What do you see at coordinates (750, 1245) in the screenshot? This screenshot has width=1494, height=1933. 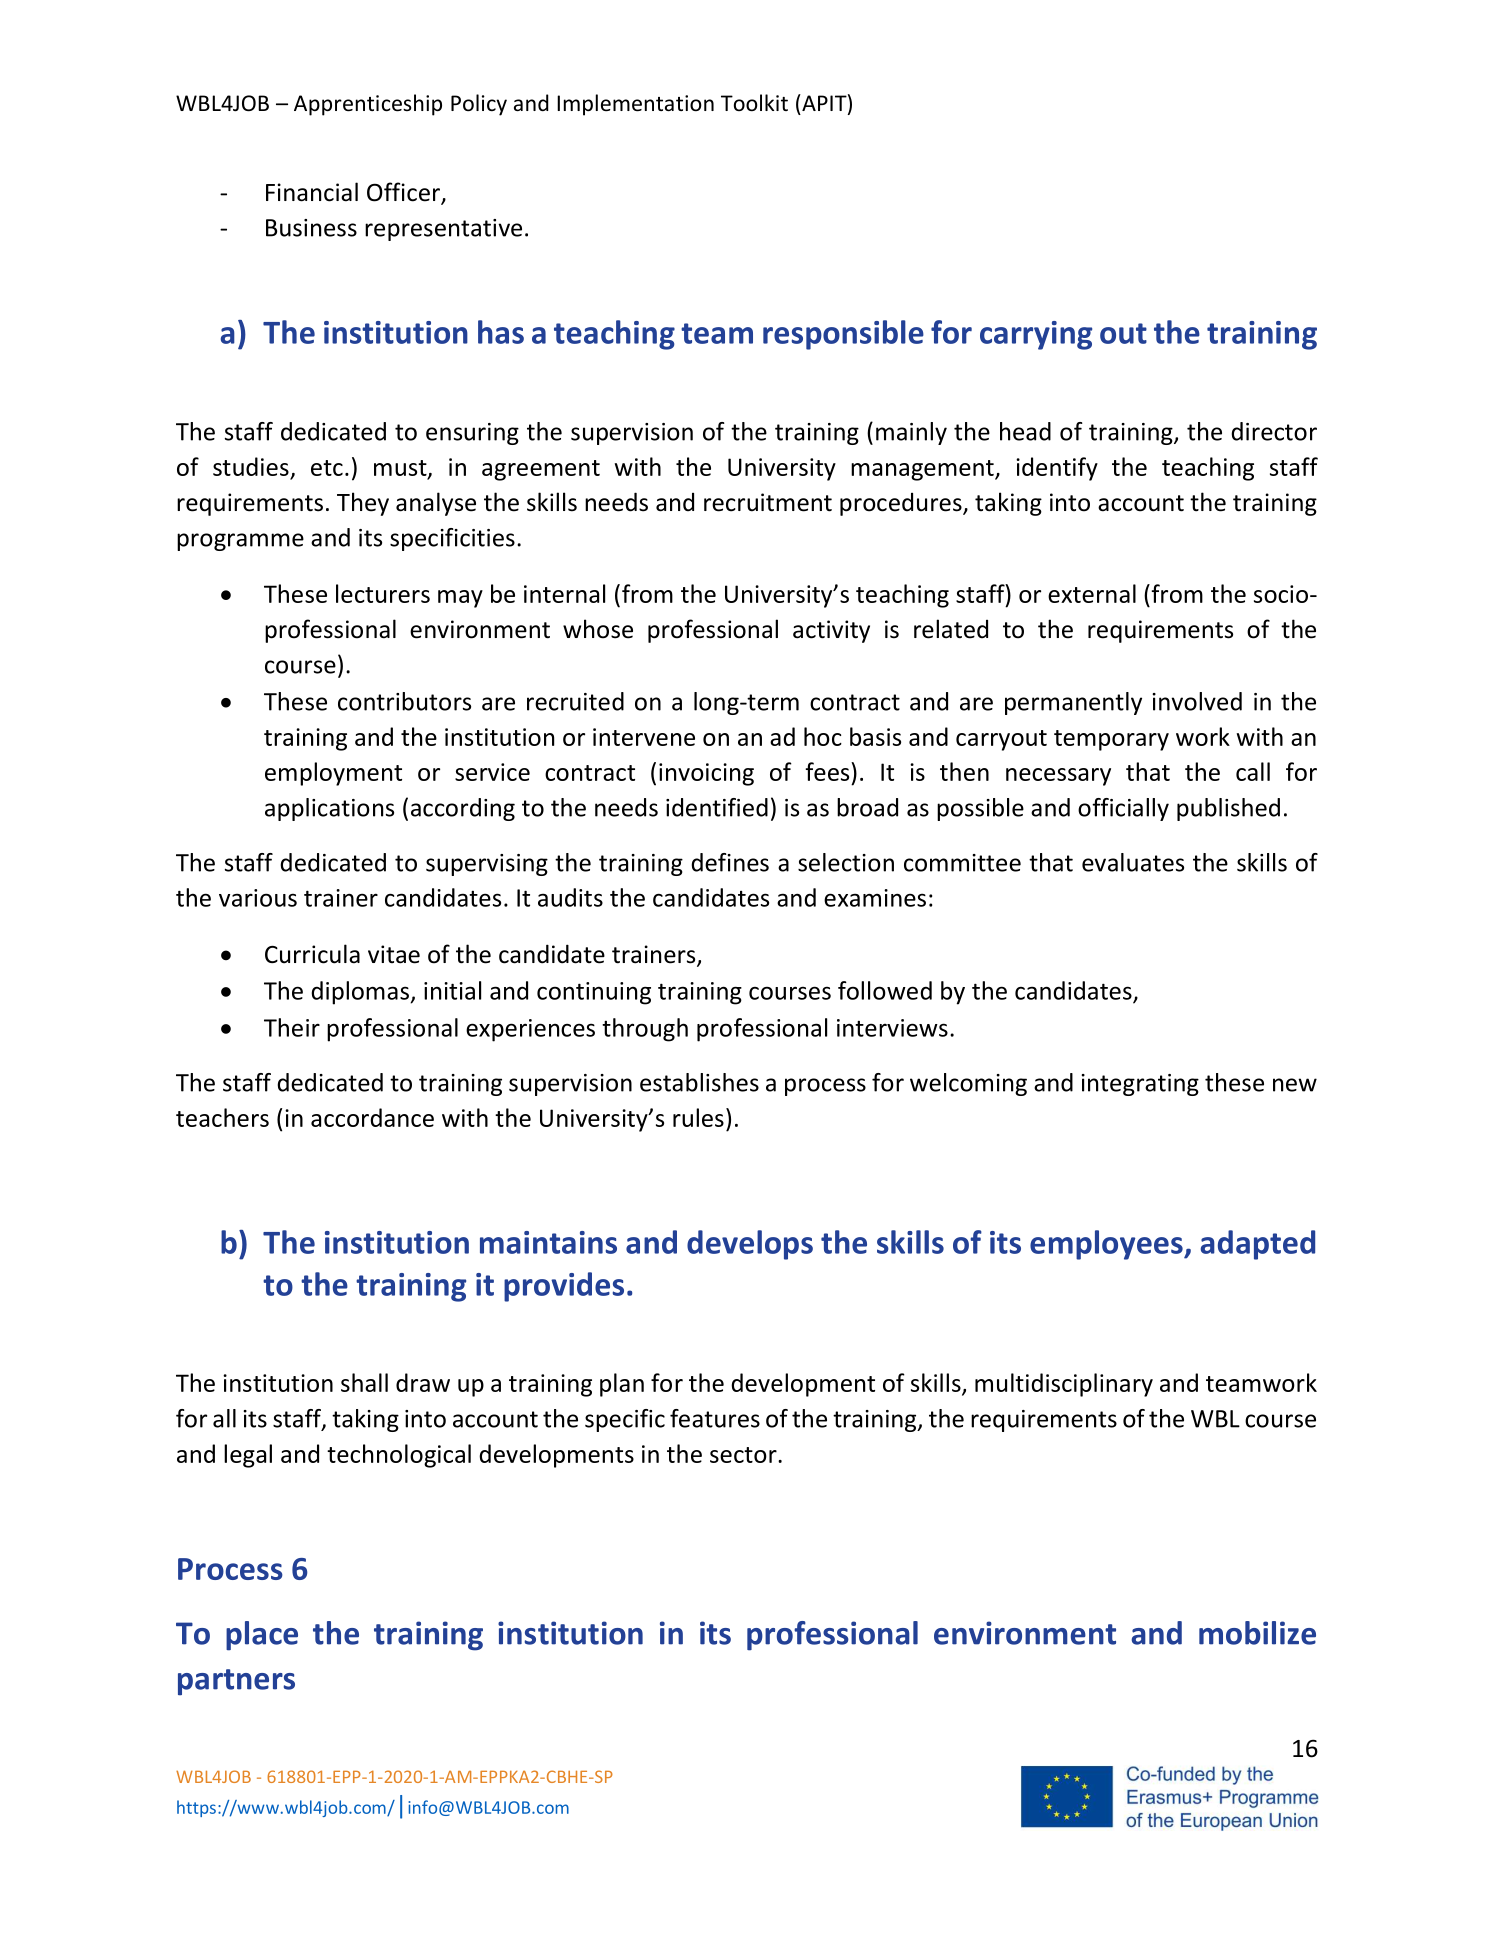 I see `develops` at bounding box center [750, 1245].
